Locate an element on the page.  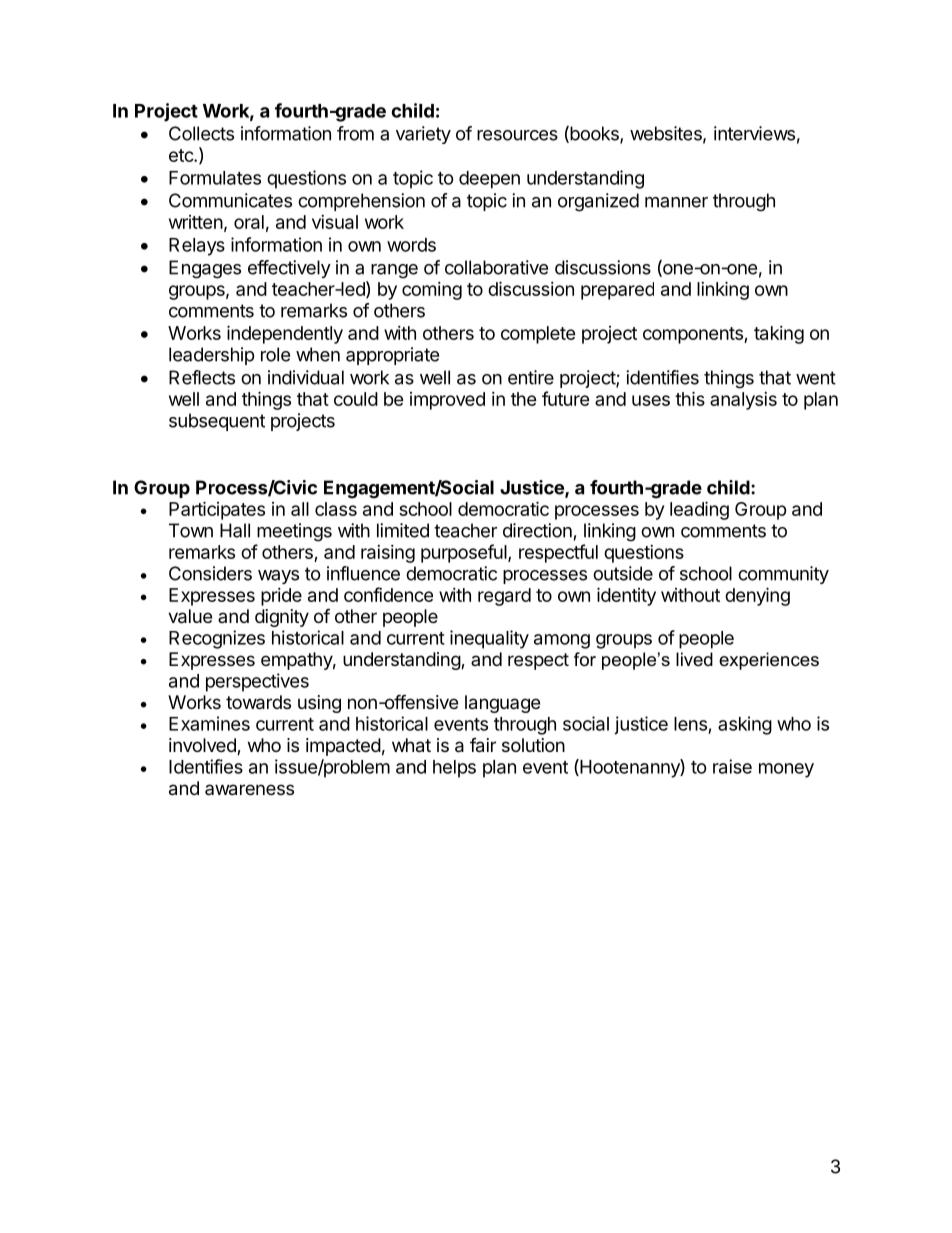
Formulates is located at coordinates (215, 178).
